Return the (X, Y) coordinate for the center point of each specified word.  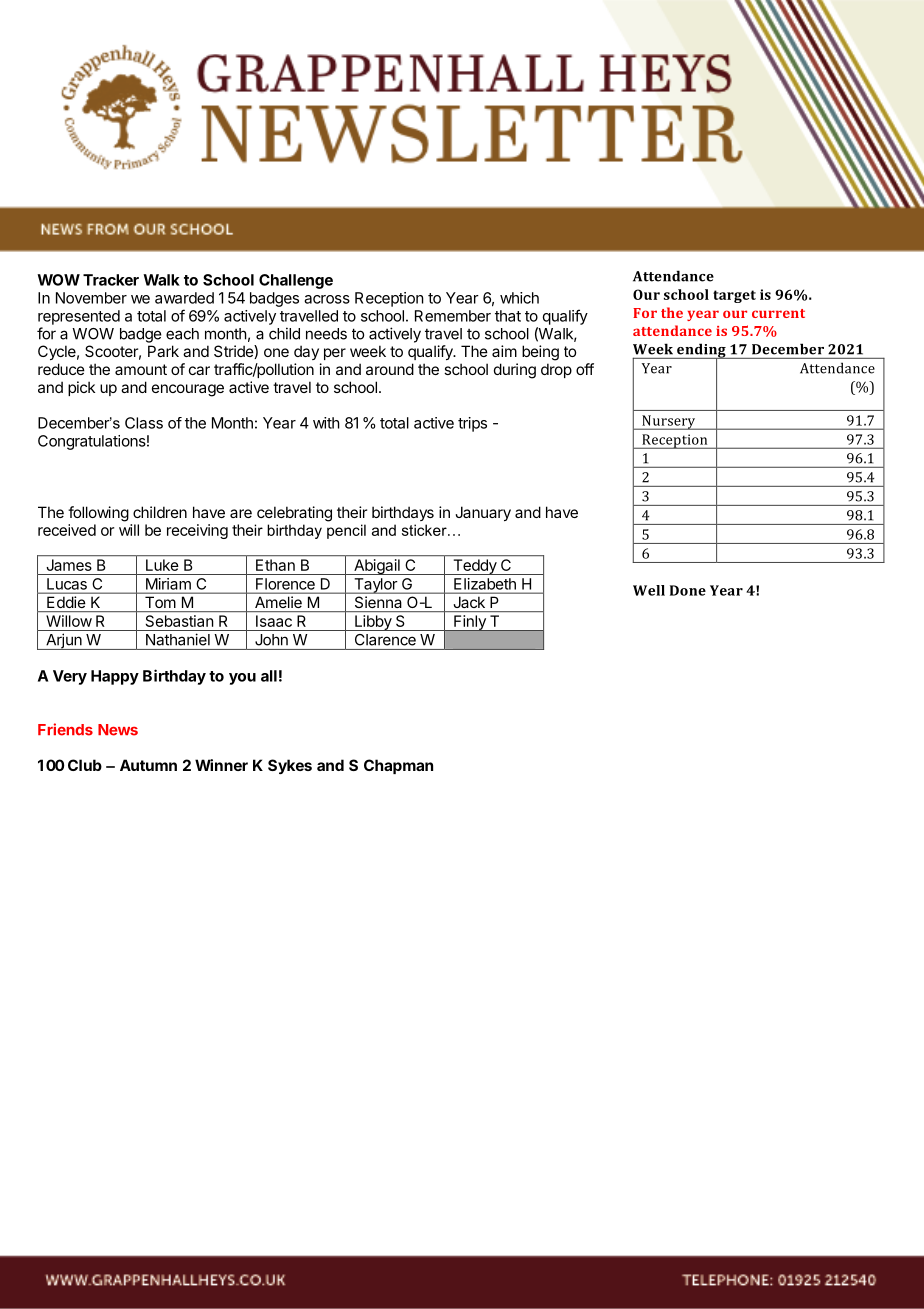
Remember (453, 316)
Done (688, 590)
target (734, 296)
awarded (184, 298)
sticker (425, 530)
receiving (197, 531)
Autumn (148, 765)
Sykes (290, 766)
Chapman (398, 766)
